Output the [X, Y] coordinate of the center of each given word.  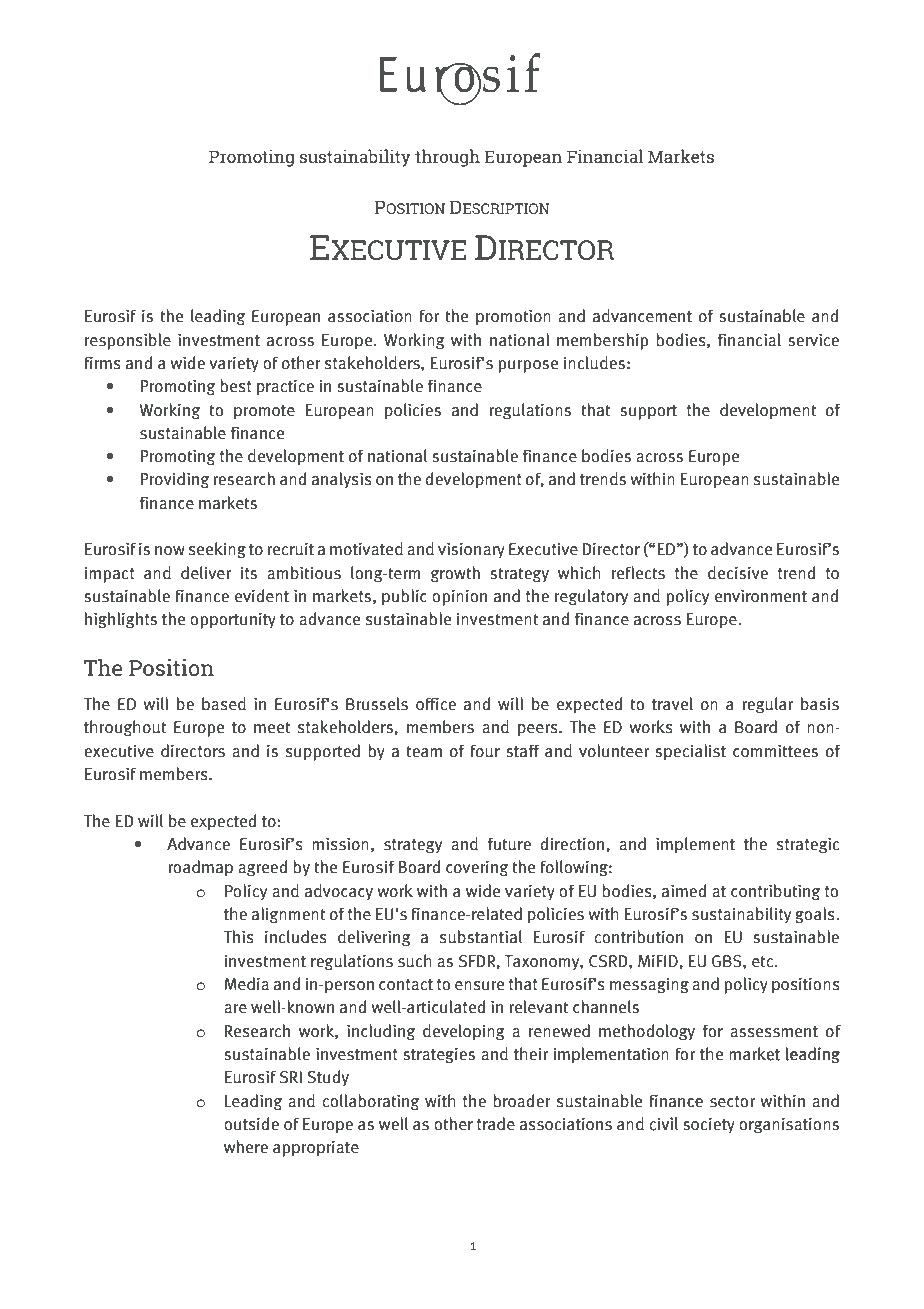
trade [496, 1124]
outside [251, 1124]
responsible [128, 341]
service [813, 340]
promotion [513, 317]
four [485, 751]
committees [775, 751]
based [224, 704]
